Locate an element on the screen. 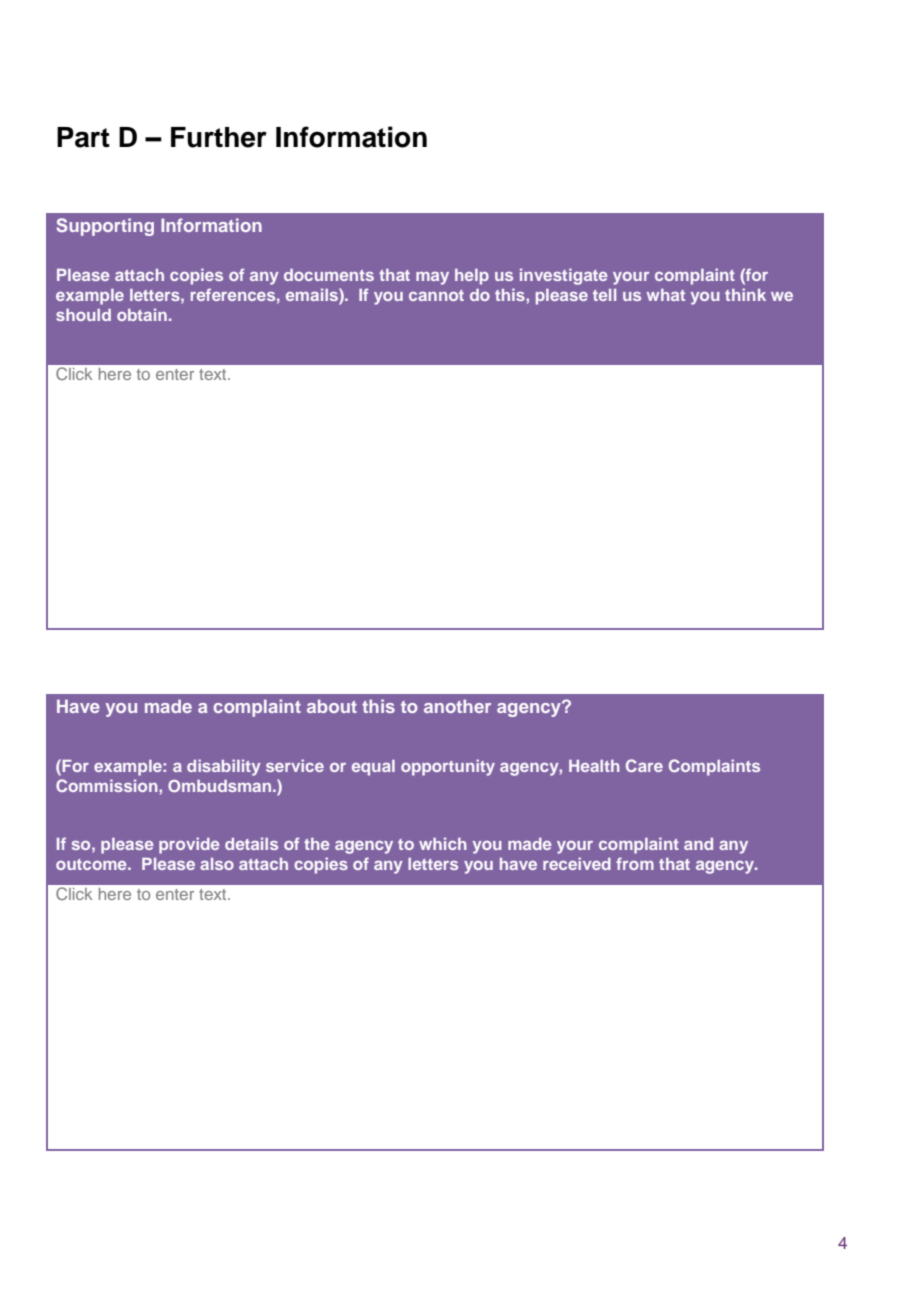 The image size is (924, 1308). cannot is located at coordinates (436, 295).
